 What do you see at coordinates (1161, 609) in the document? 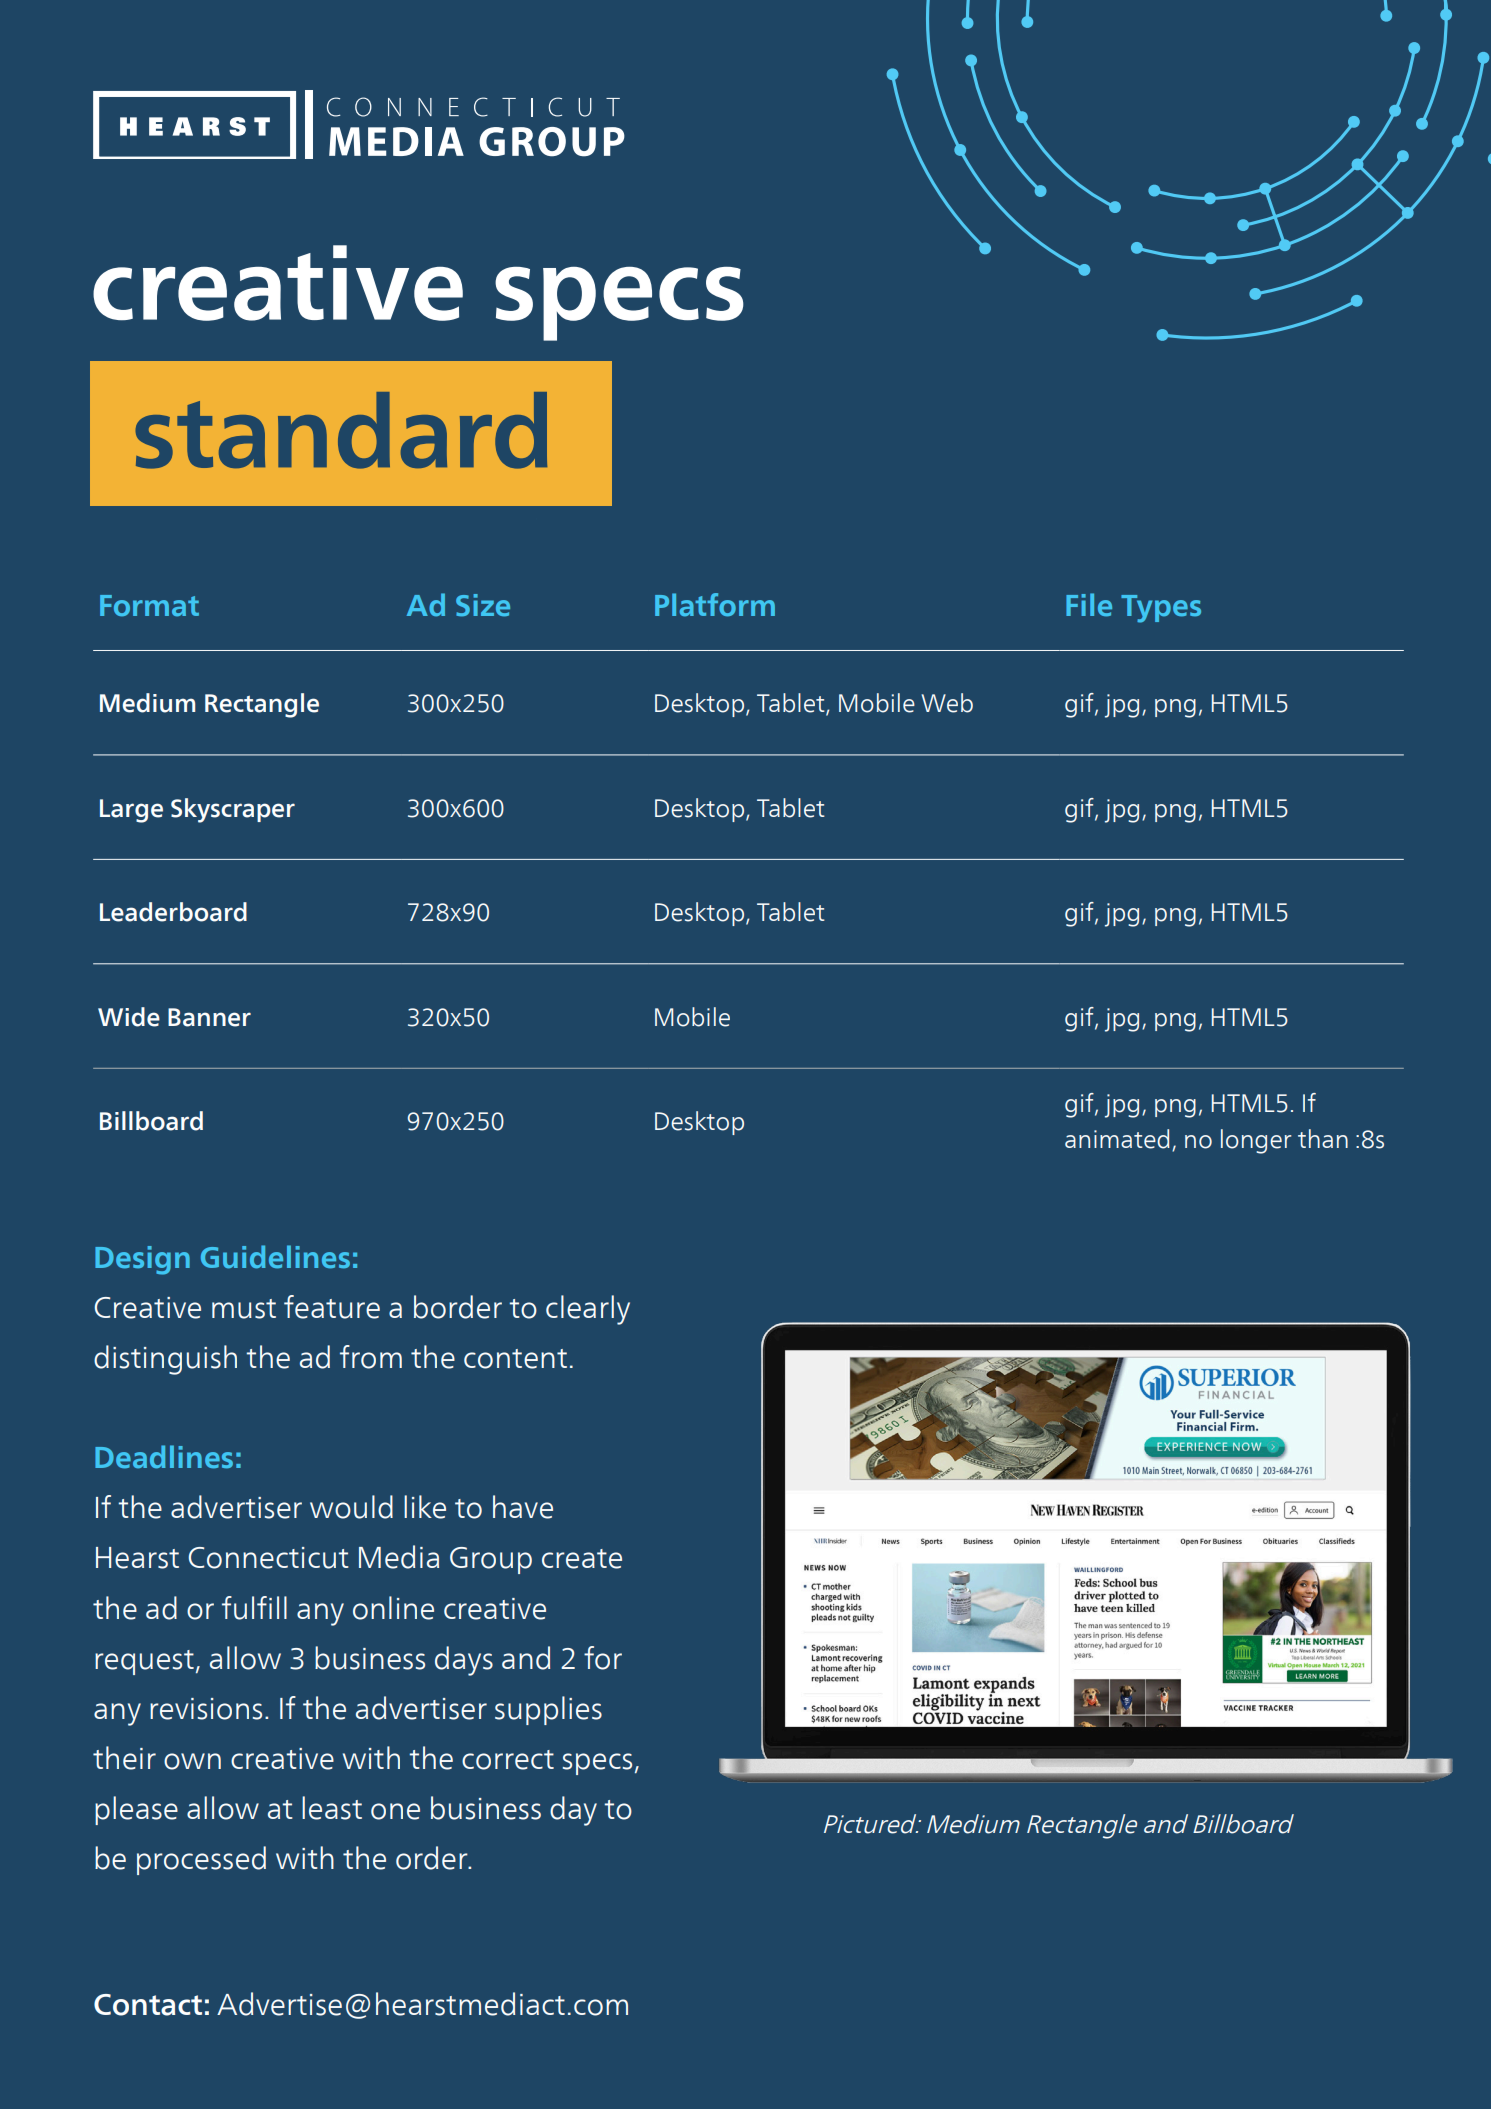
I see `Types` at bounding box center [1161, 609].
